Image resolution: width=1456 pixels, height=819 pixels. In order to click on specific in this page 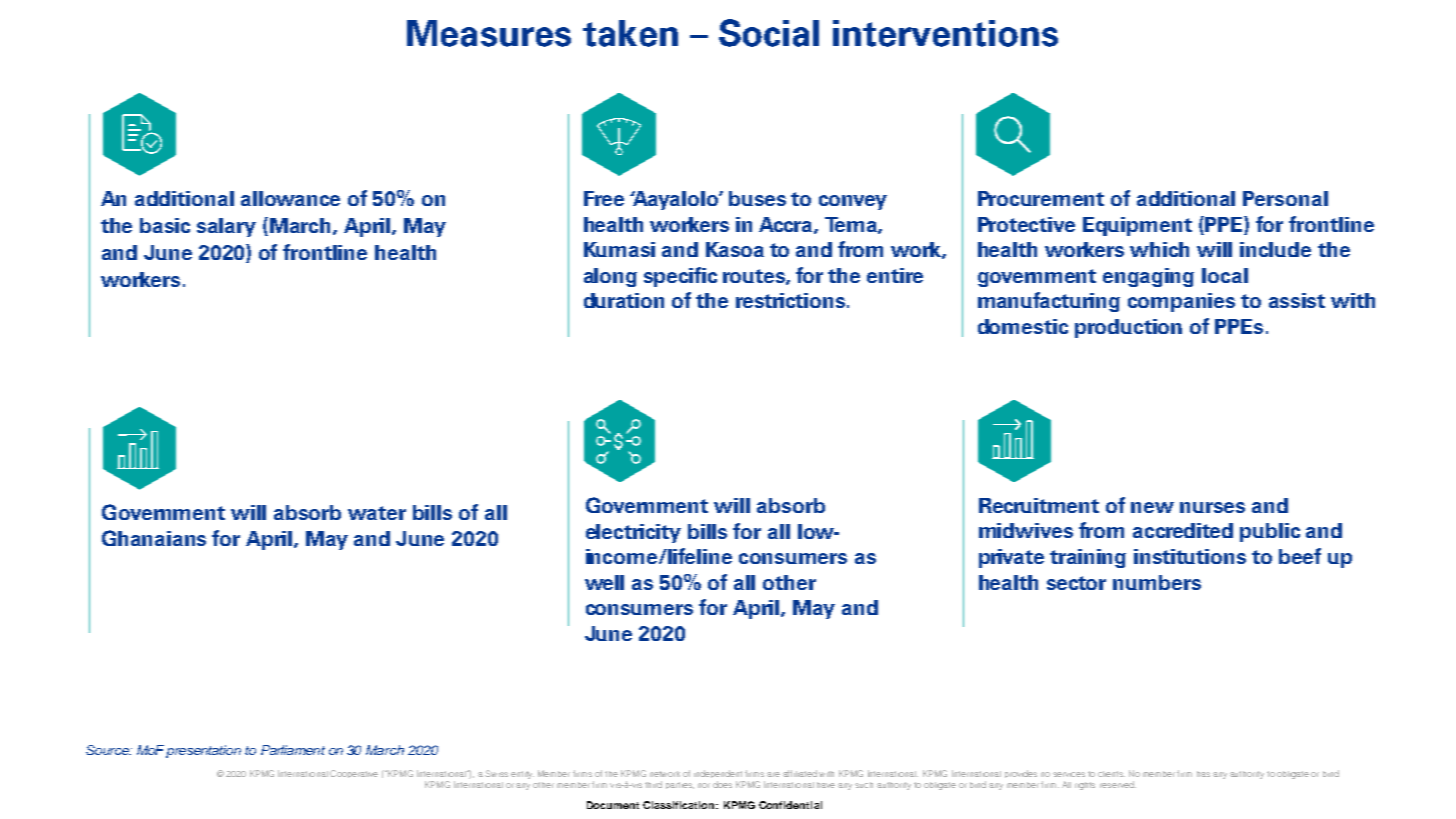, I will do `click(680, 277)`.
